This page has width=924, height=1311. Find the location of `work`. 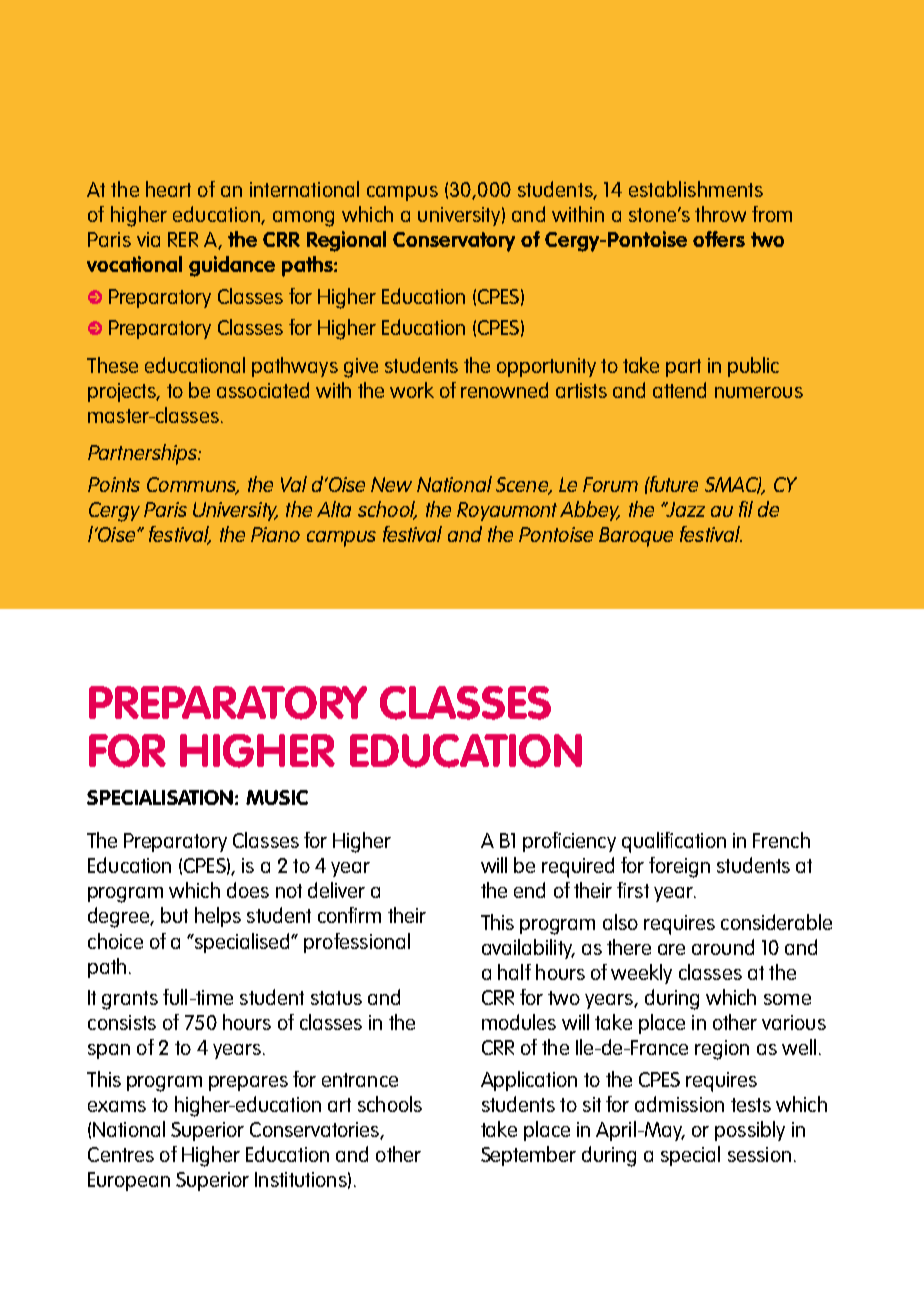

work is located at coordinates (412, 390).
